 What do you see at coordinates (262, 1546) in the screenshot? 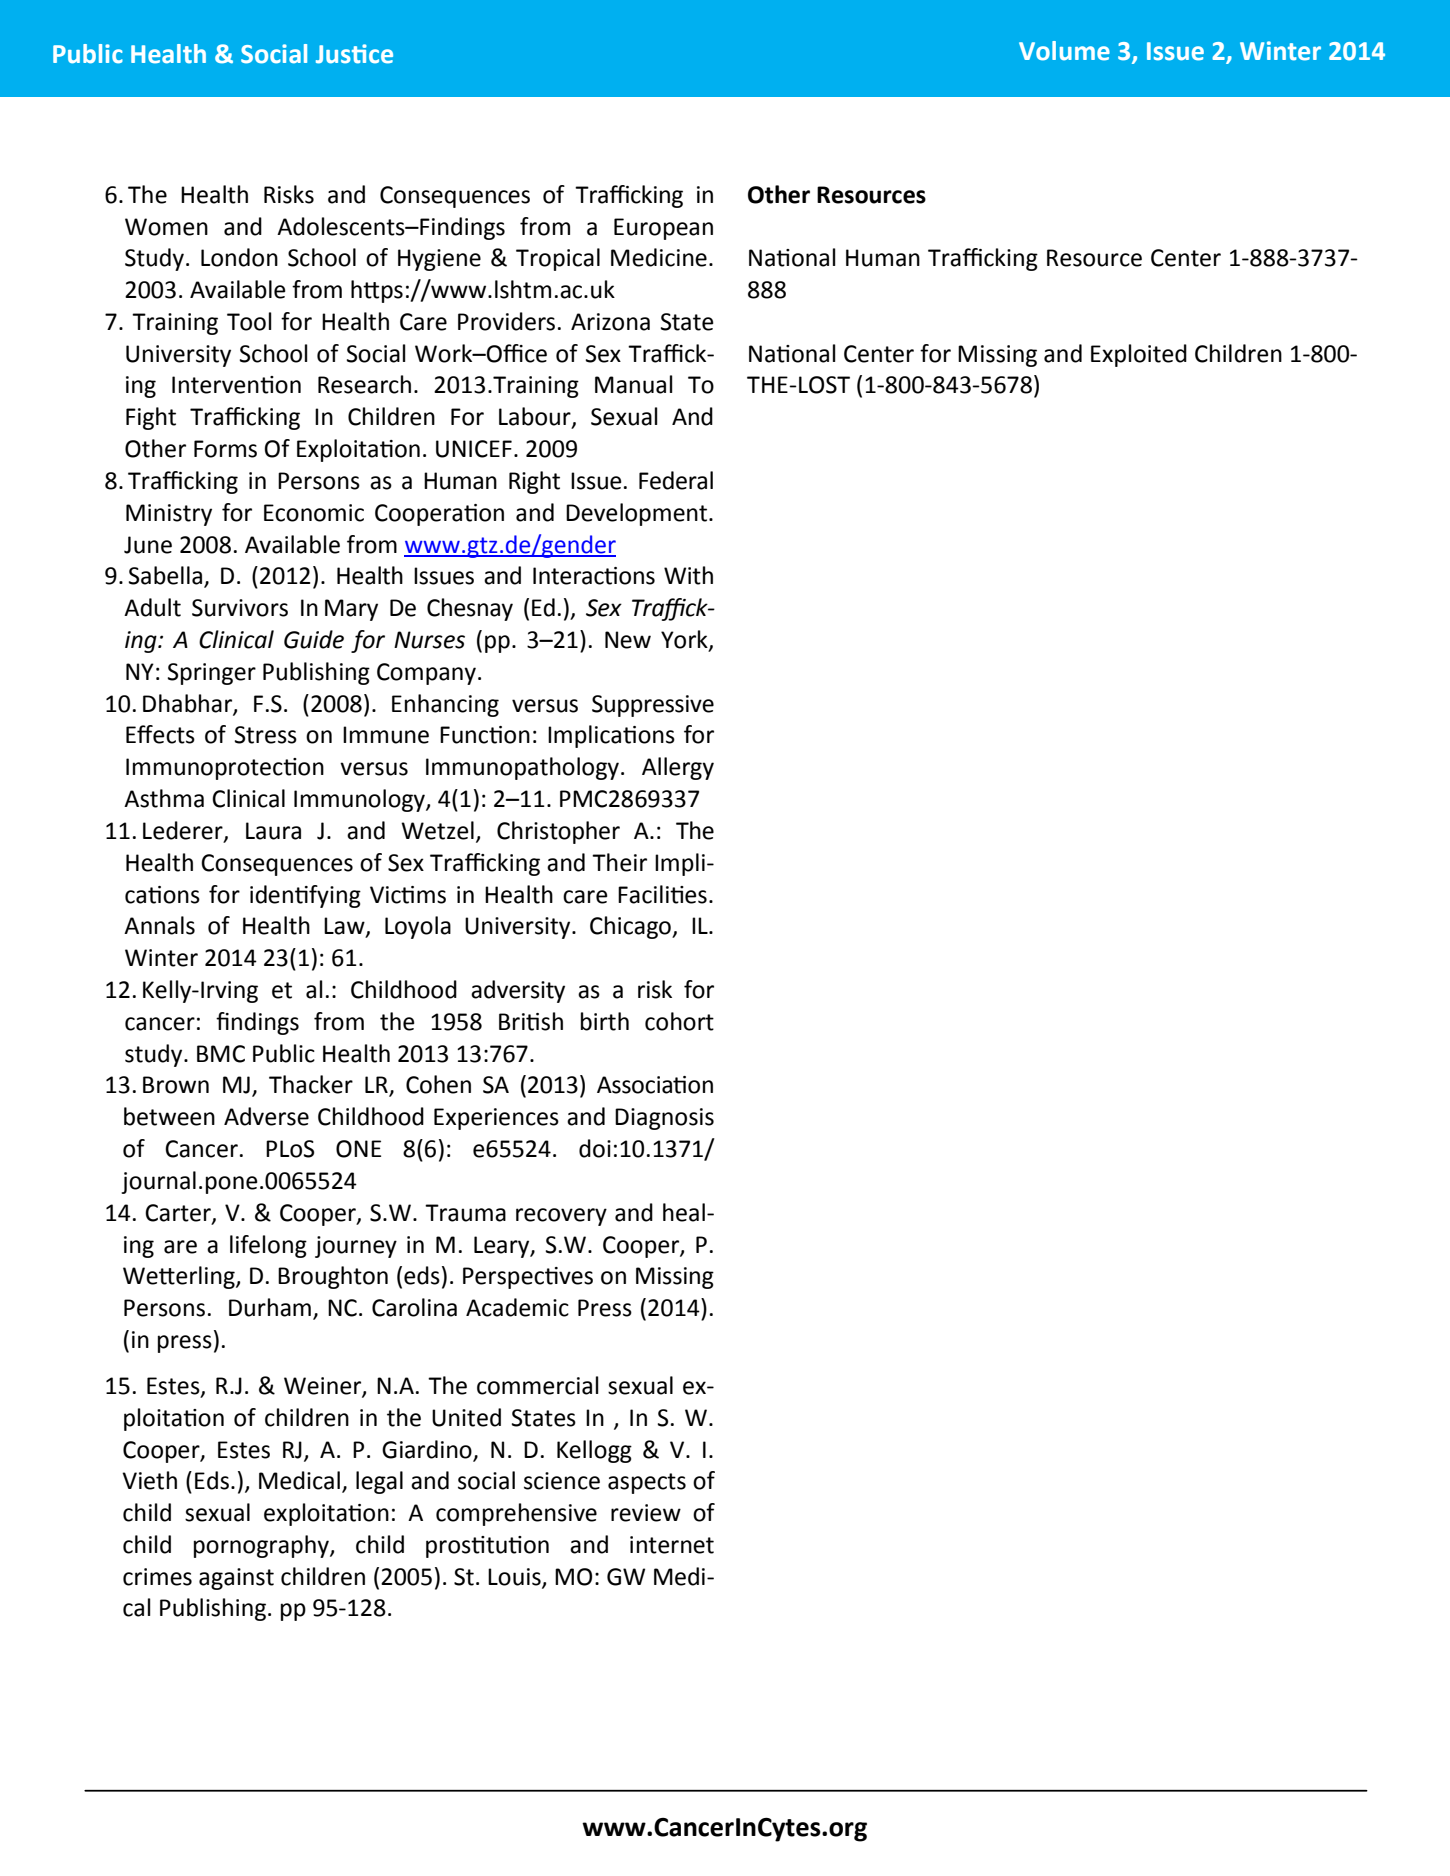
I see `pornography` at bounding box center [262, 1546].
